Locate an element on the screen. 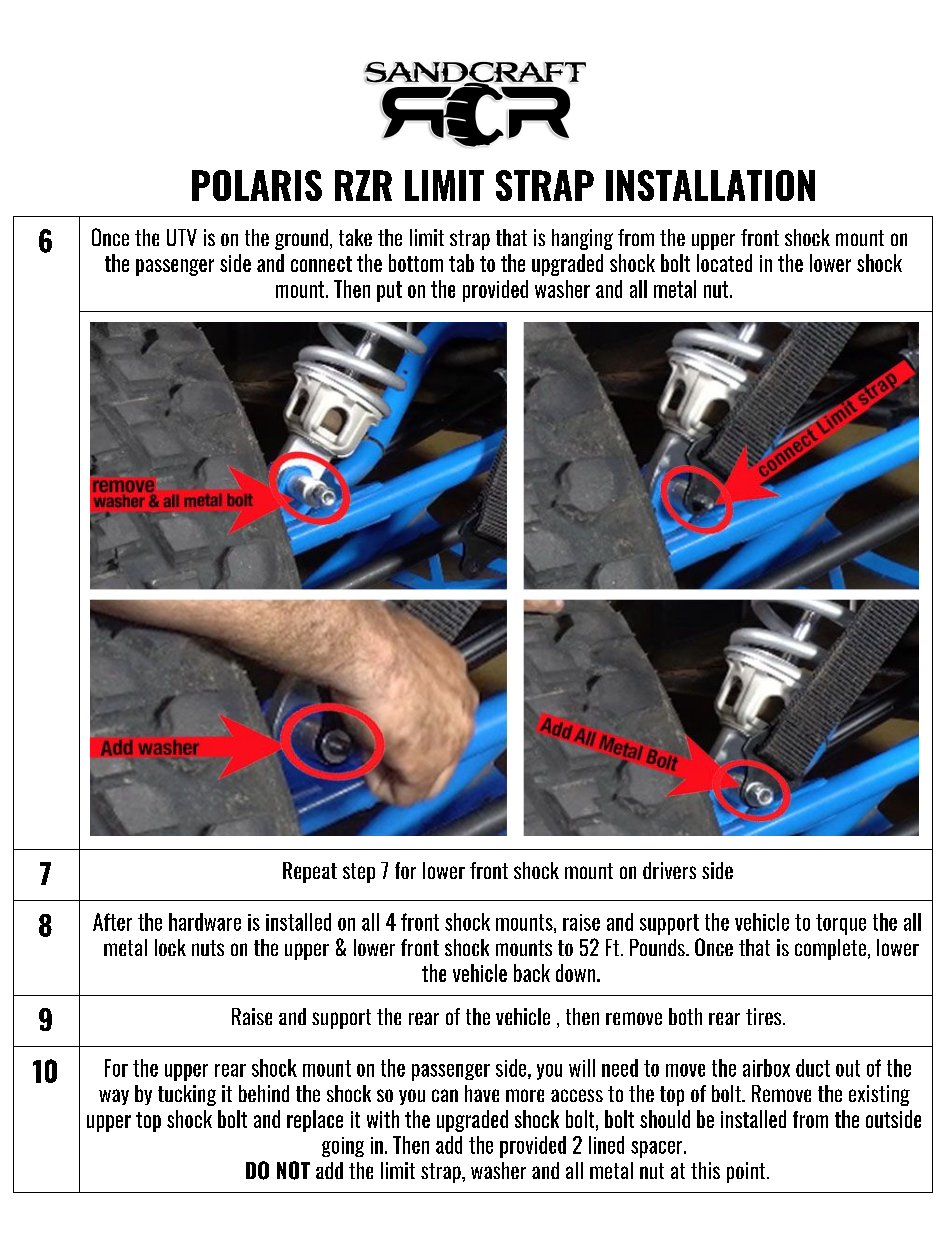 The image size is (952, 1233). drivers is located at coordinates (669, 870).
